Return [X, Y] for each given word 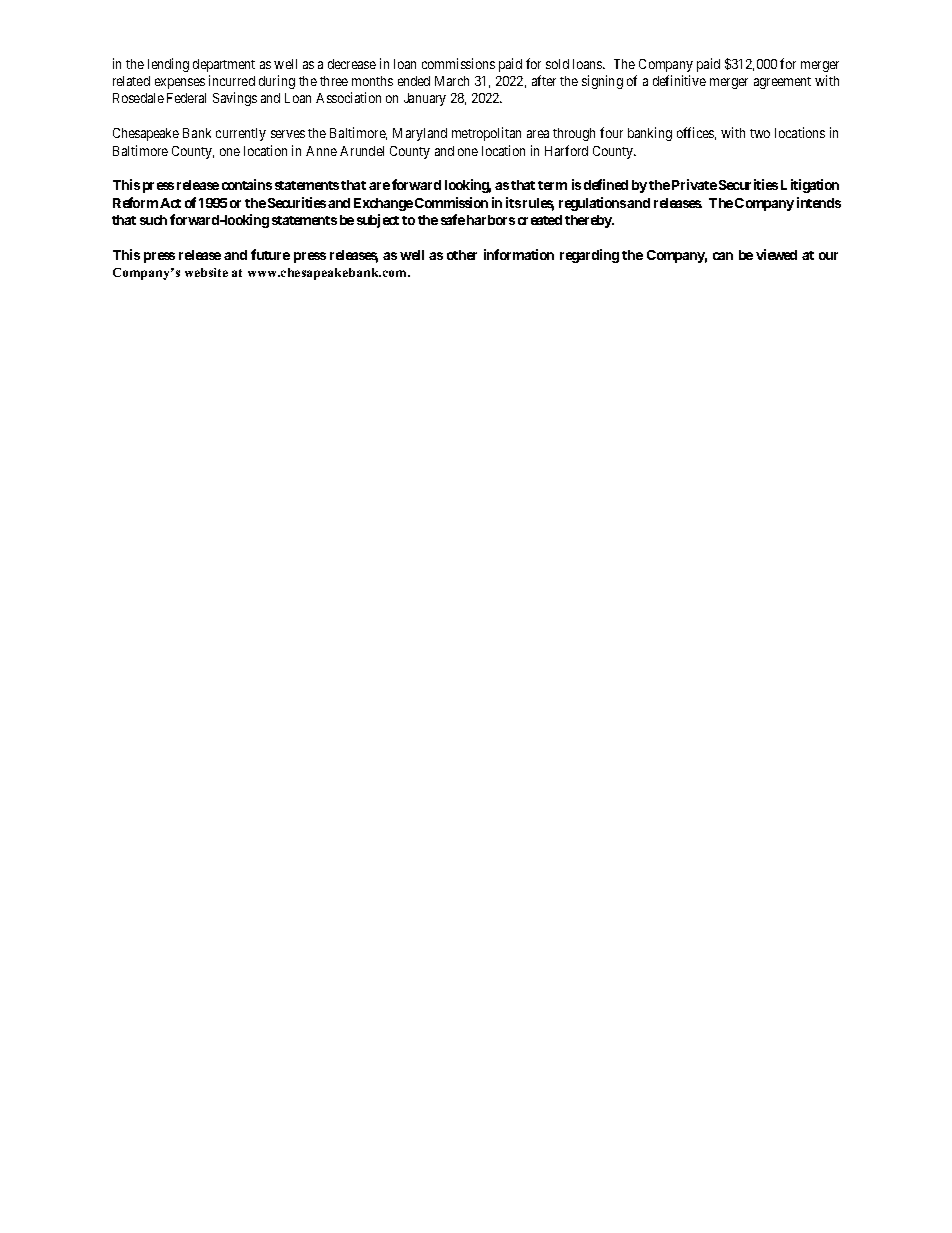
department [224, 65]
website [206, 272]
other [462, 255]
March [452, 81]
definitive [679, 80]
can [723, 256]
